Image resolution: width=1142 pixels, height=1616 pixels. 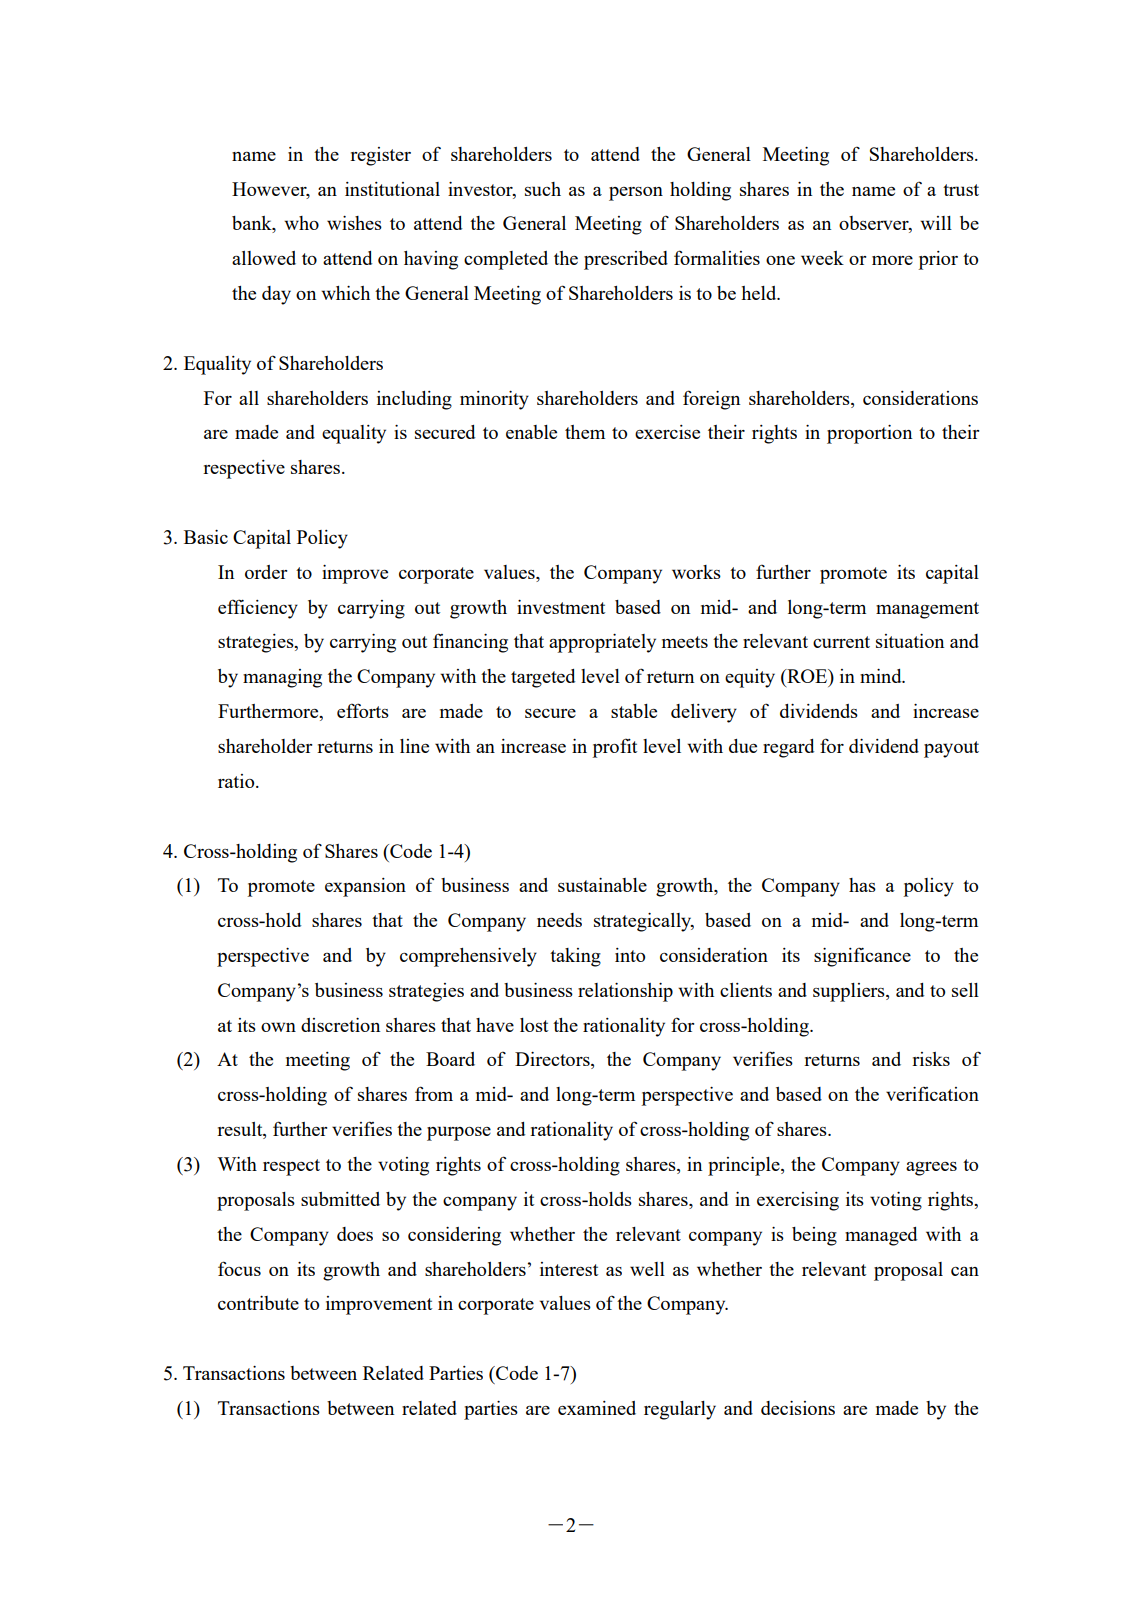 I want to click on efforts, so click(x=363, y=710).
